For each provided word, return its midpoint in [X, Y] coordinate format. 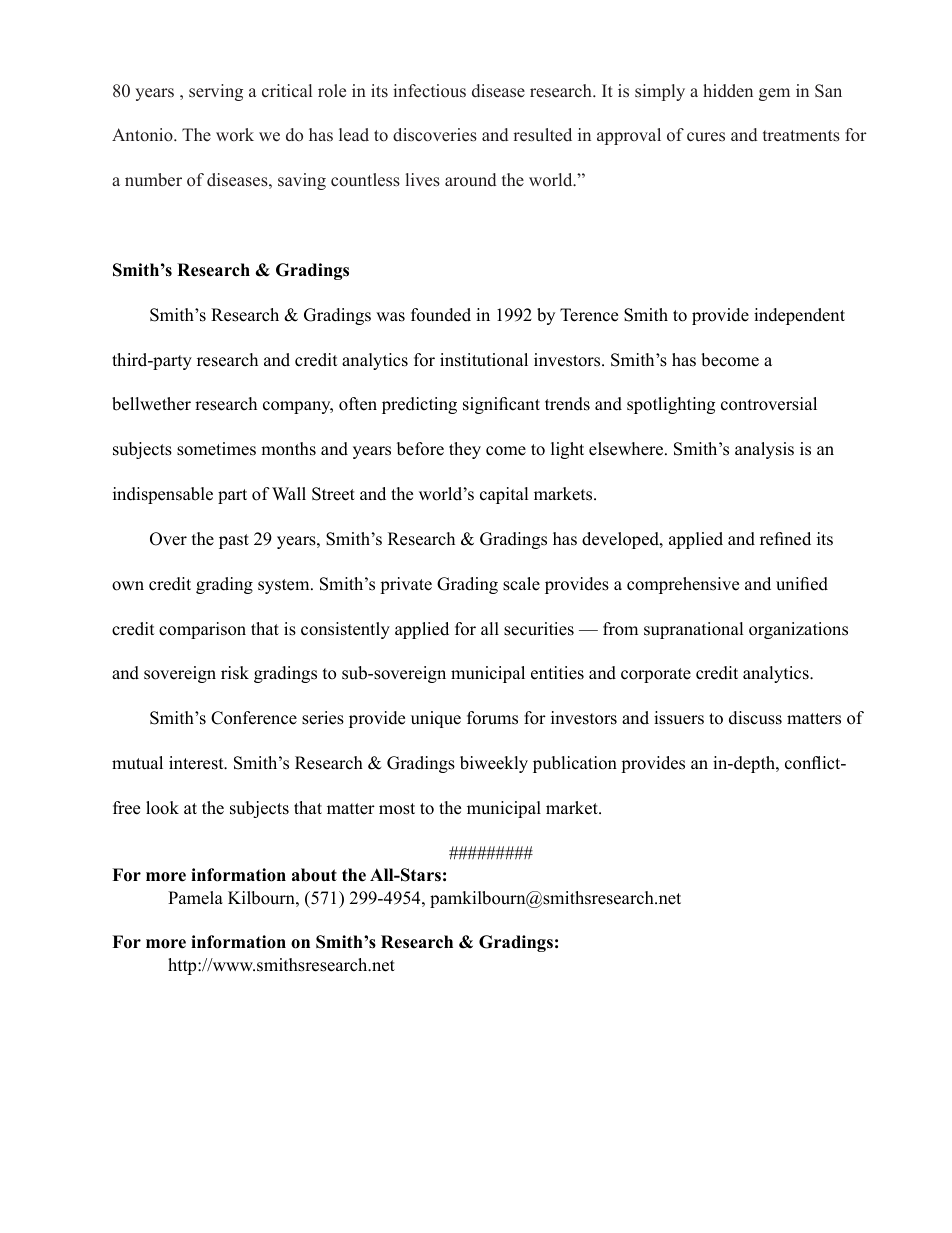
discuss [755, 718]
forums [492, 718]
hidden [728, 91]
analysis [764, 450]
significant [501, 405]
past [234, 541]
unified [802, 584]
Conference [254, 718]
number [153, 180]
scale [521, 584]
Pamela [195, 898]
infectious [429, 91]
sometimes [216, 449]
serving [216, 92]
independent [799, 316]
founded [441, 315]
